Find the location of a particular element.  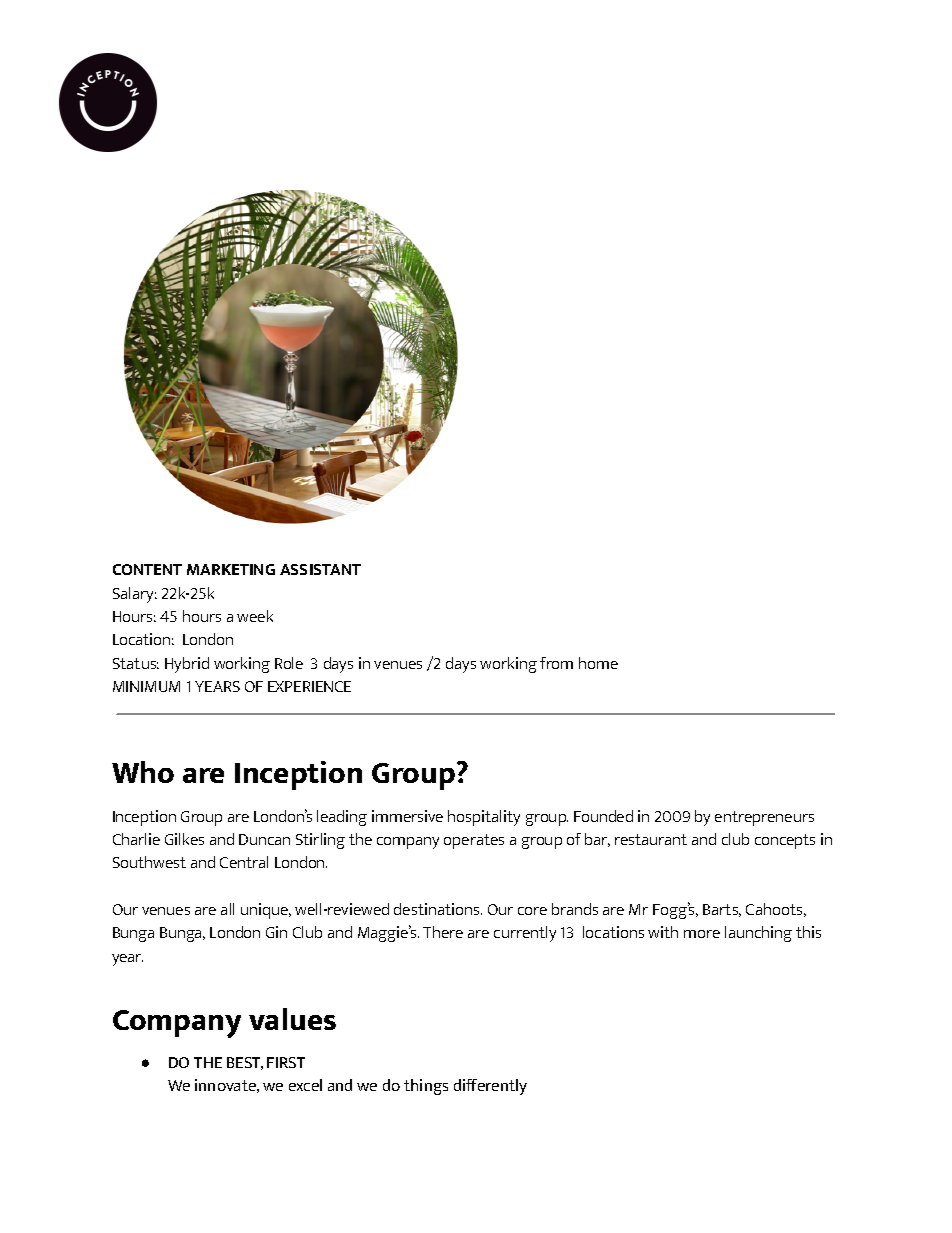

There is located at coordinates (443, 932).
